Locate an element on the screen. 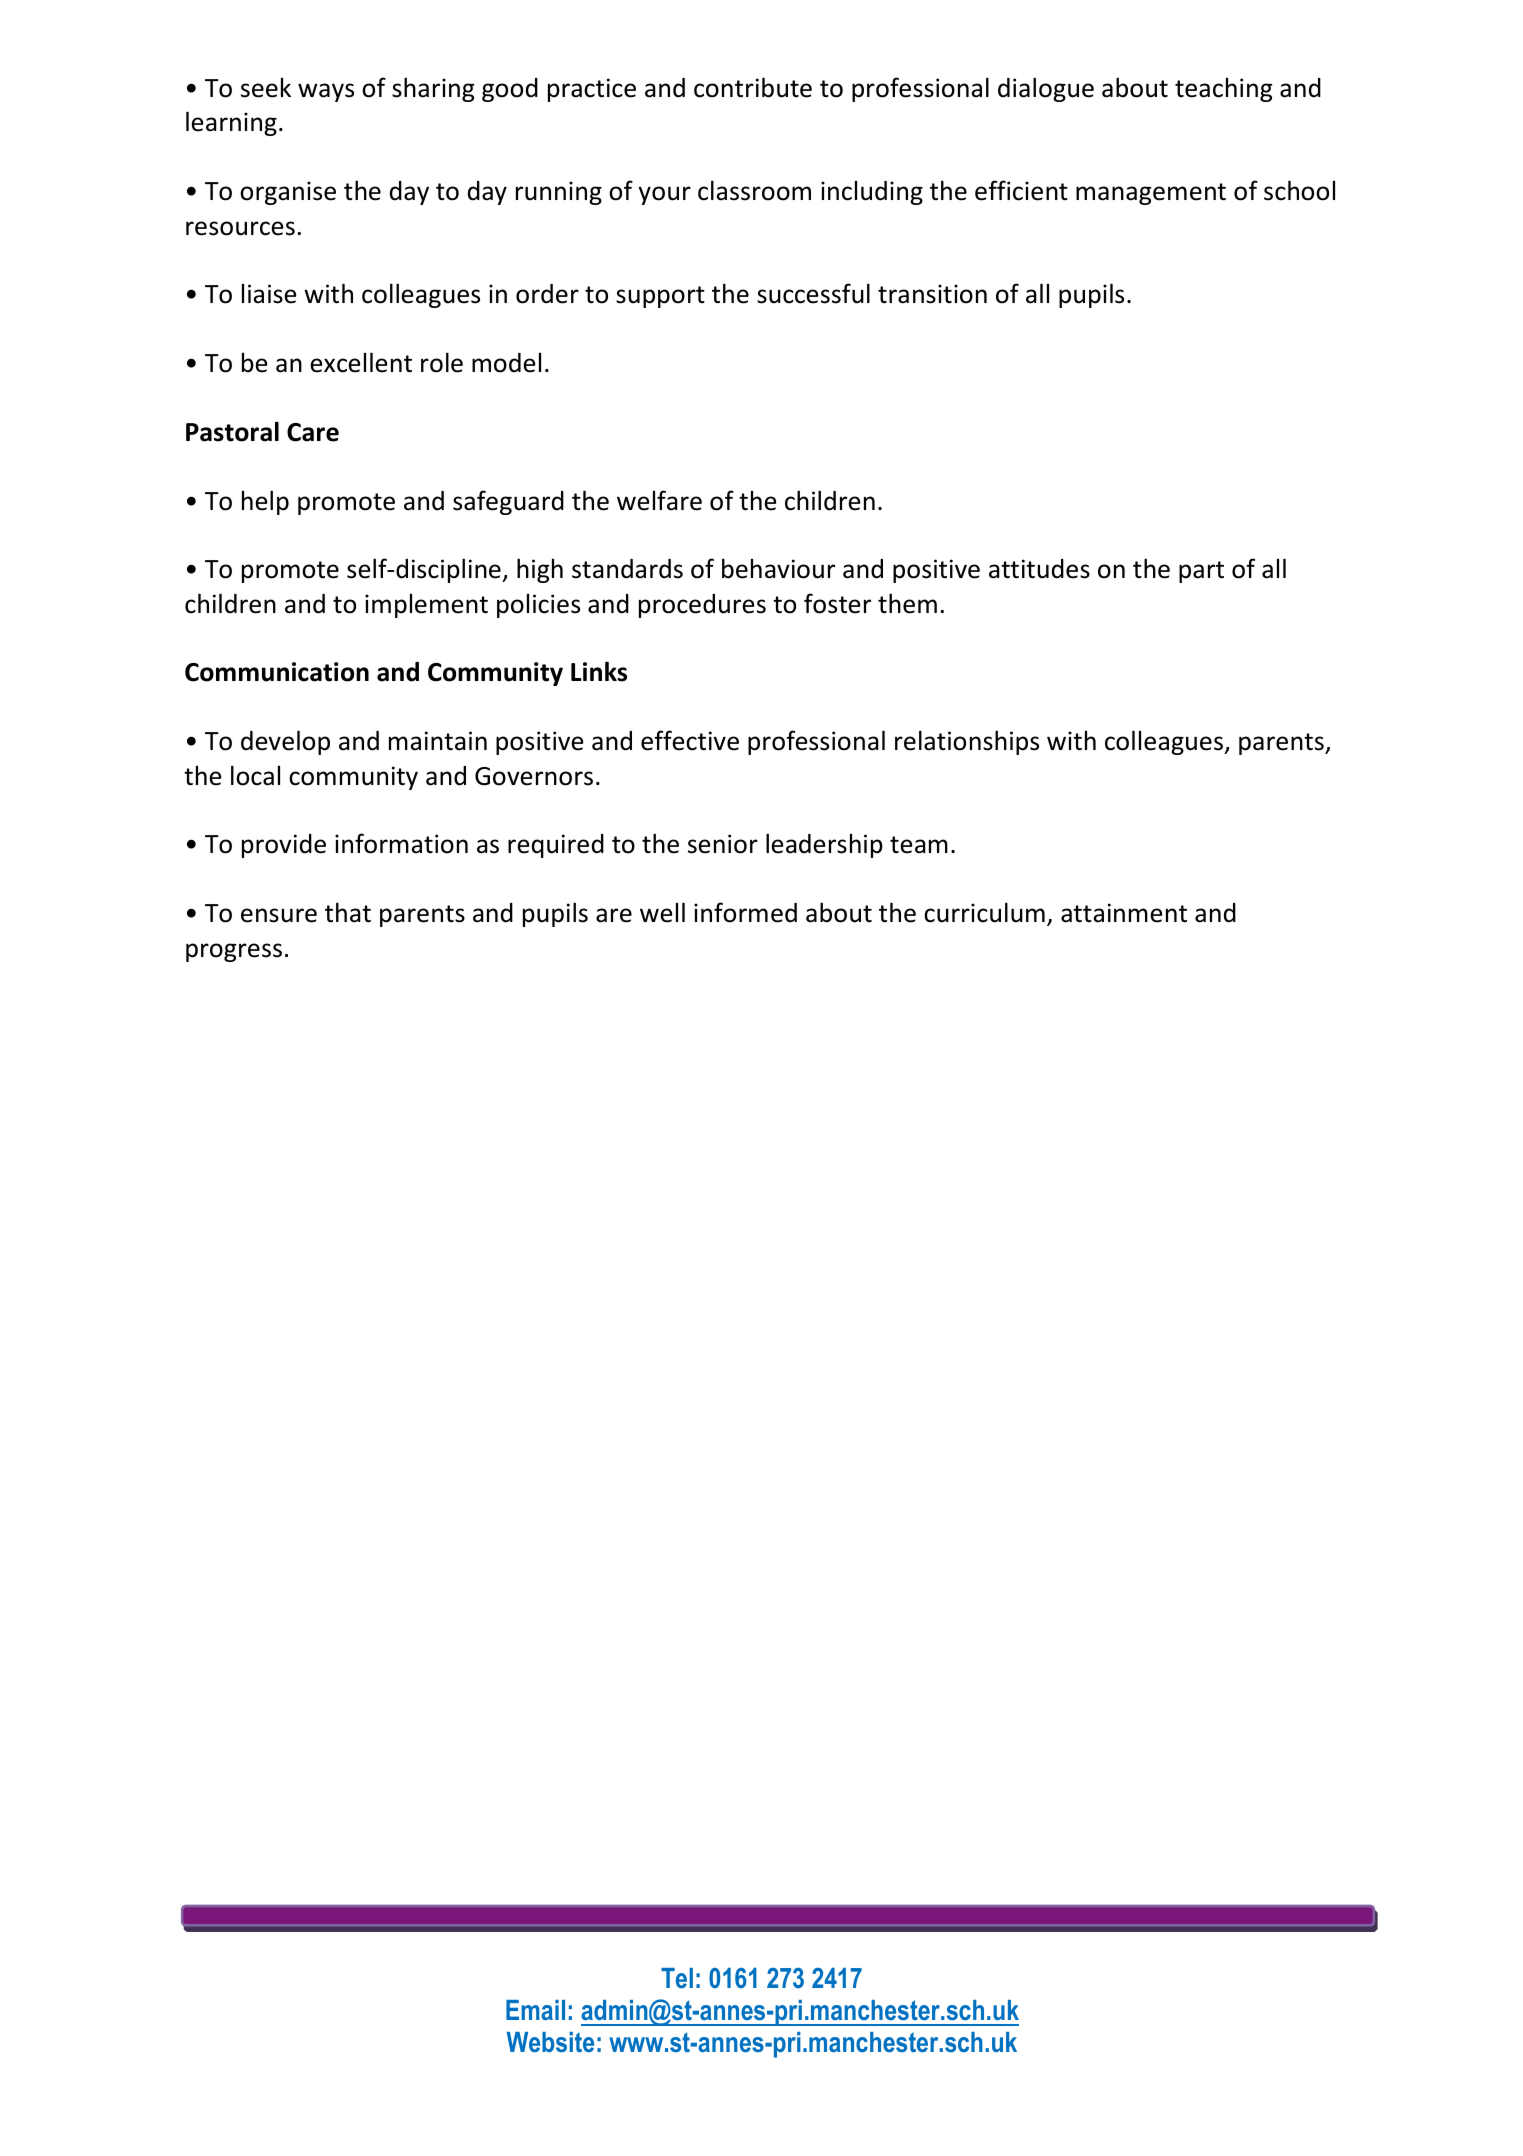  management is located at coordinates (1151, 194).
